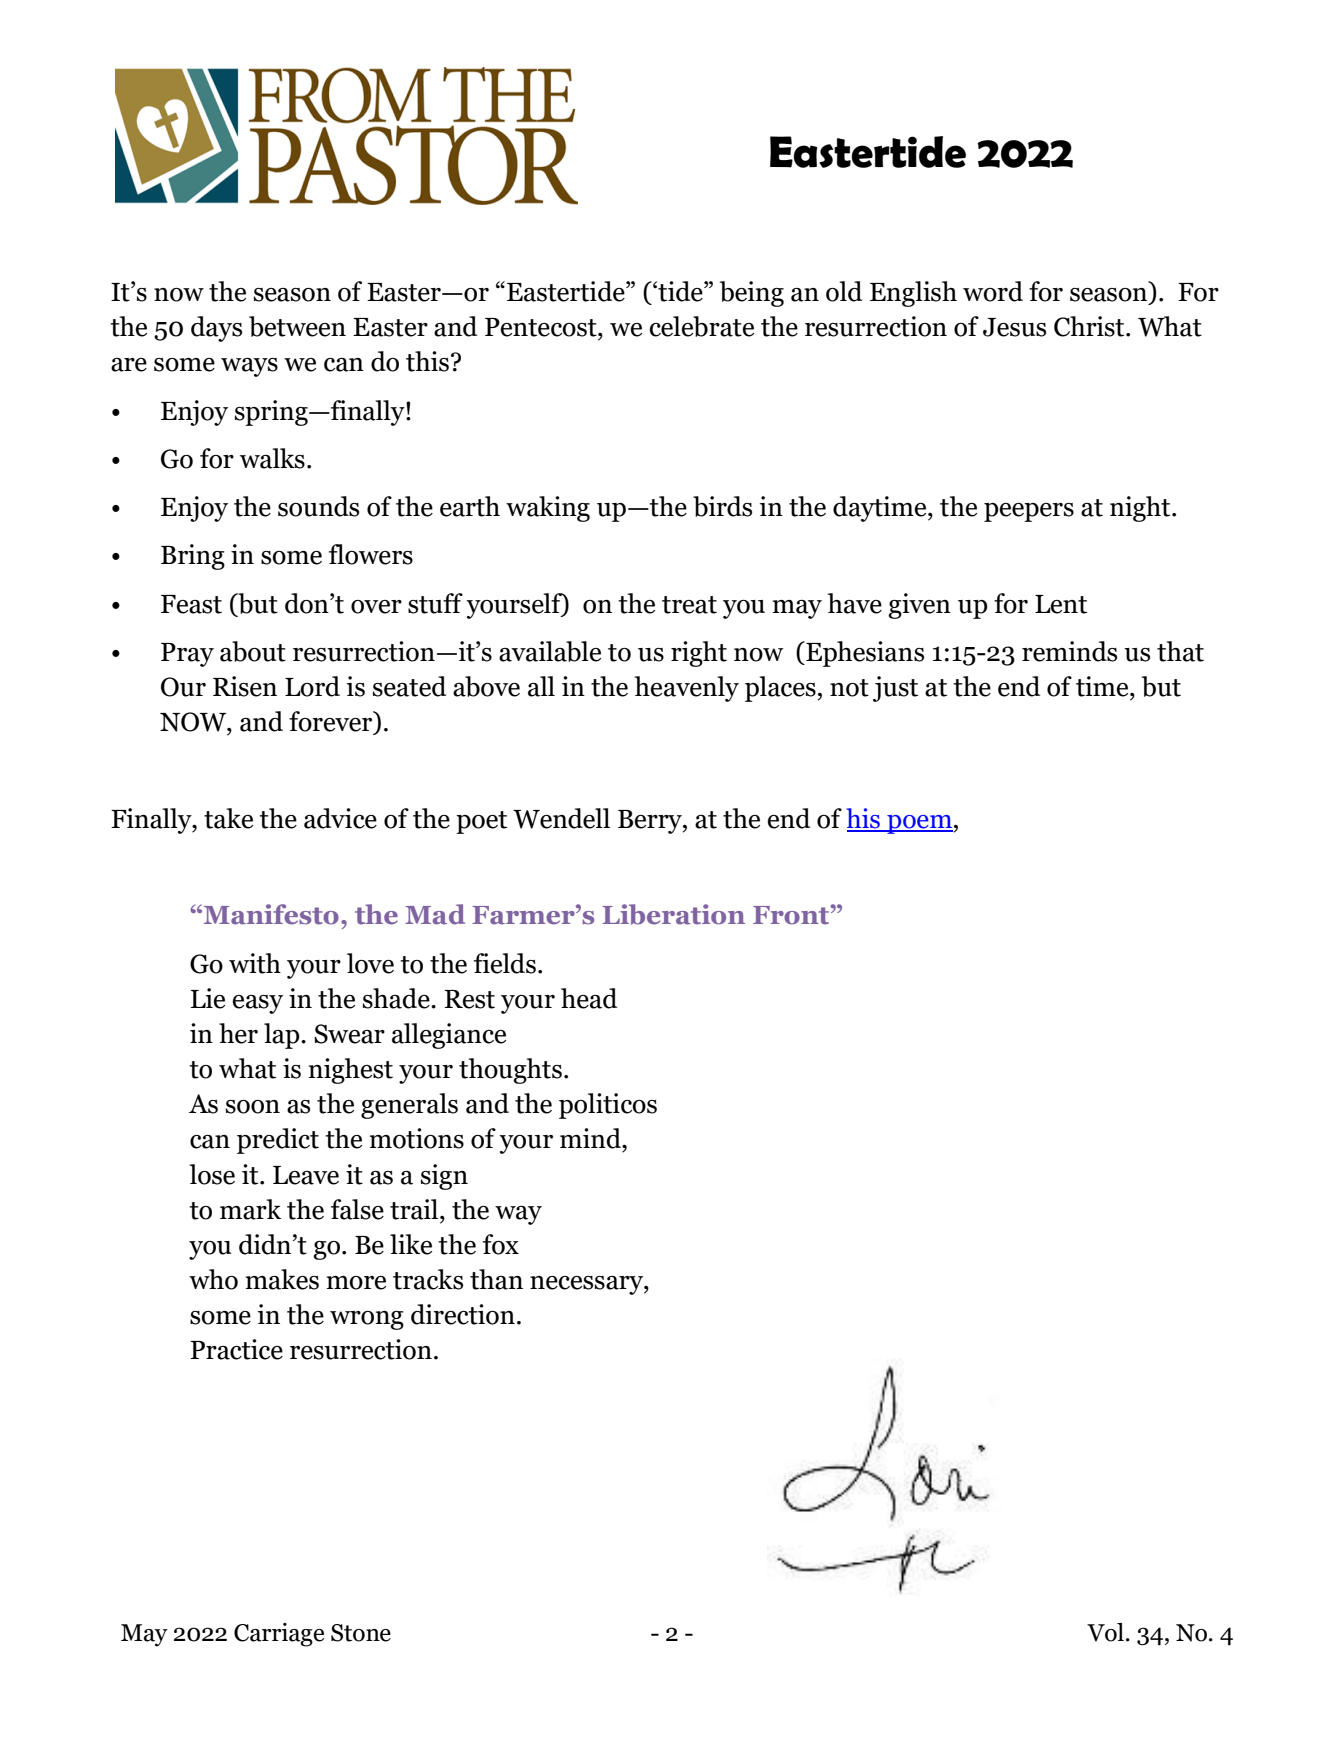 Image resolution: width=1344 pixels, height=1739 pixels. I want to click on politicos, so click(608, 1106).
